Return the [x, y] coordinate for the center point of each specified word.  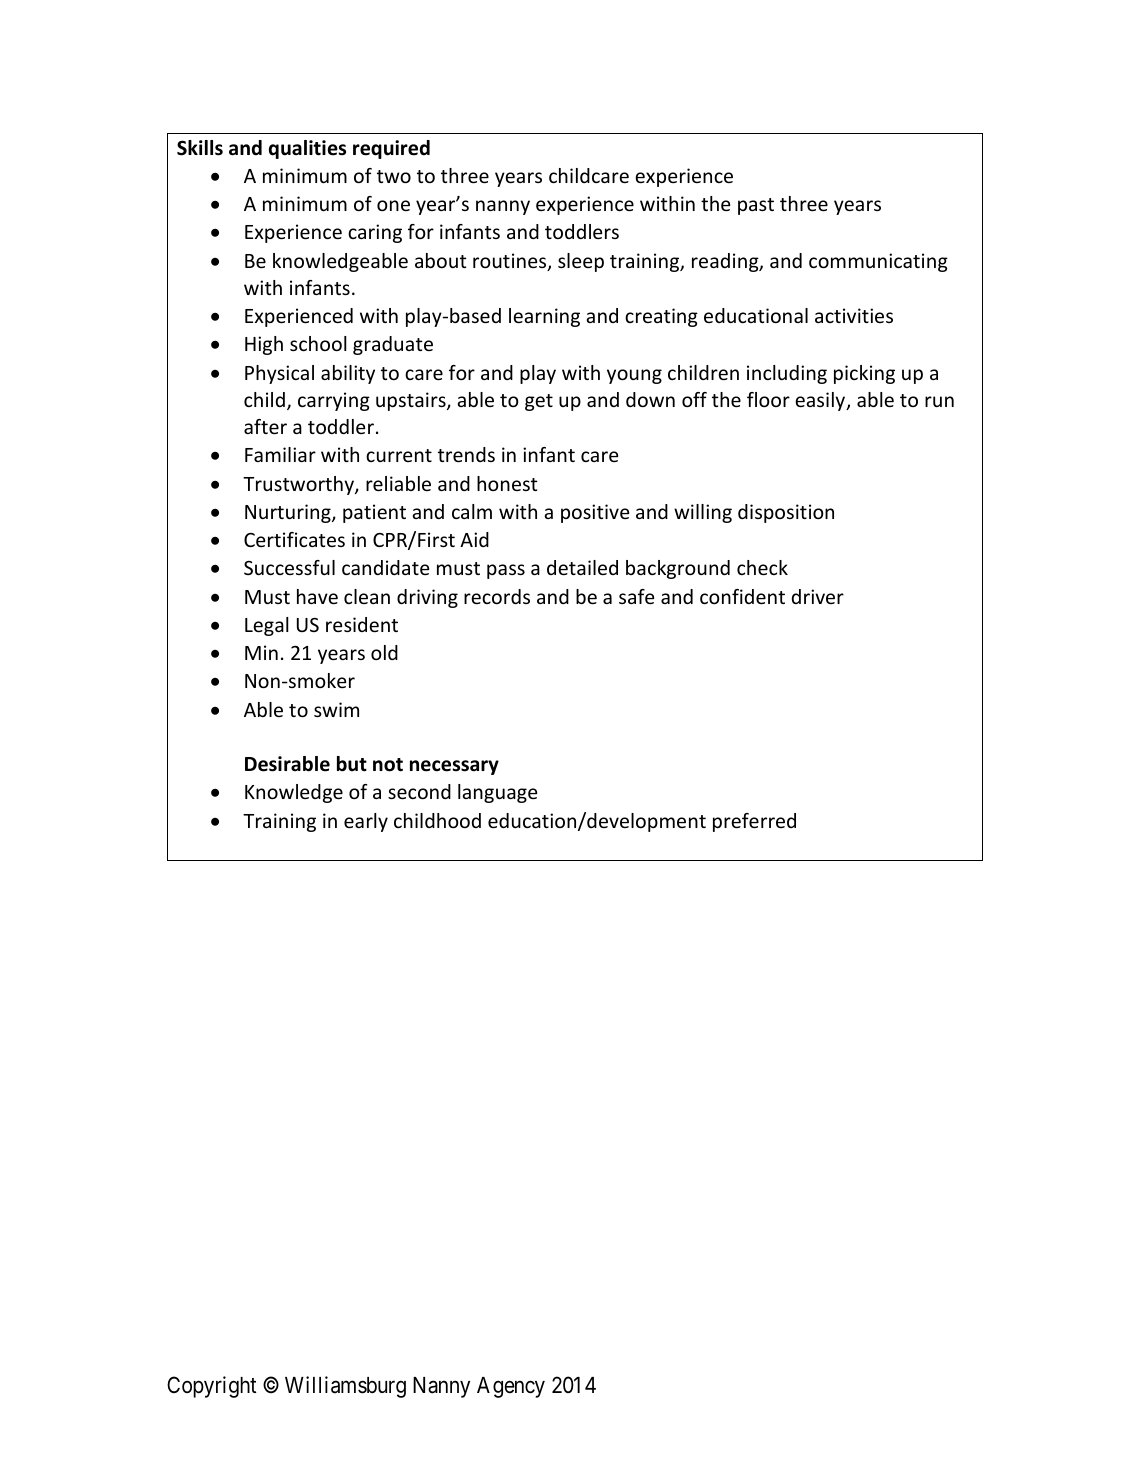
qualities [307, 149]
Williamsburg [345, 1387]
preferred [754, 822]
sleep [581, 262]
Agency [511, 1387]
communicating [878, 262]
